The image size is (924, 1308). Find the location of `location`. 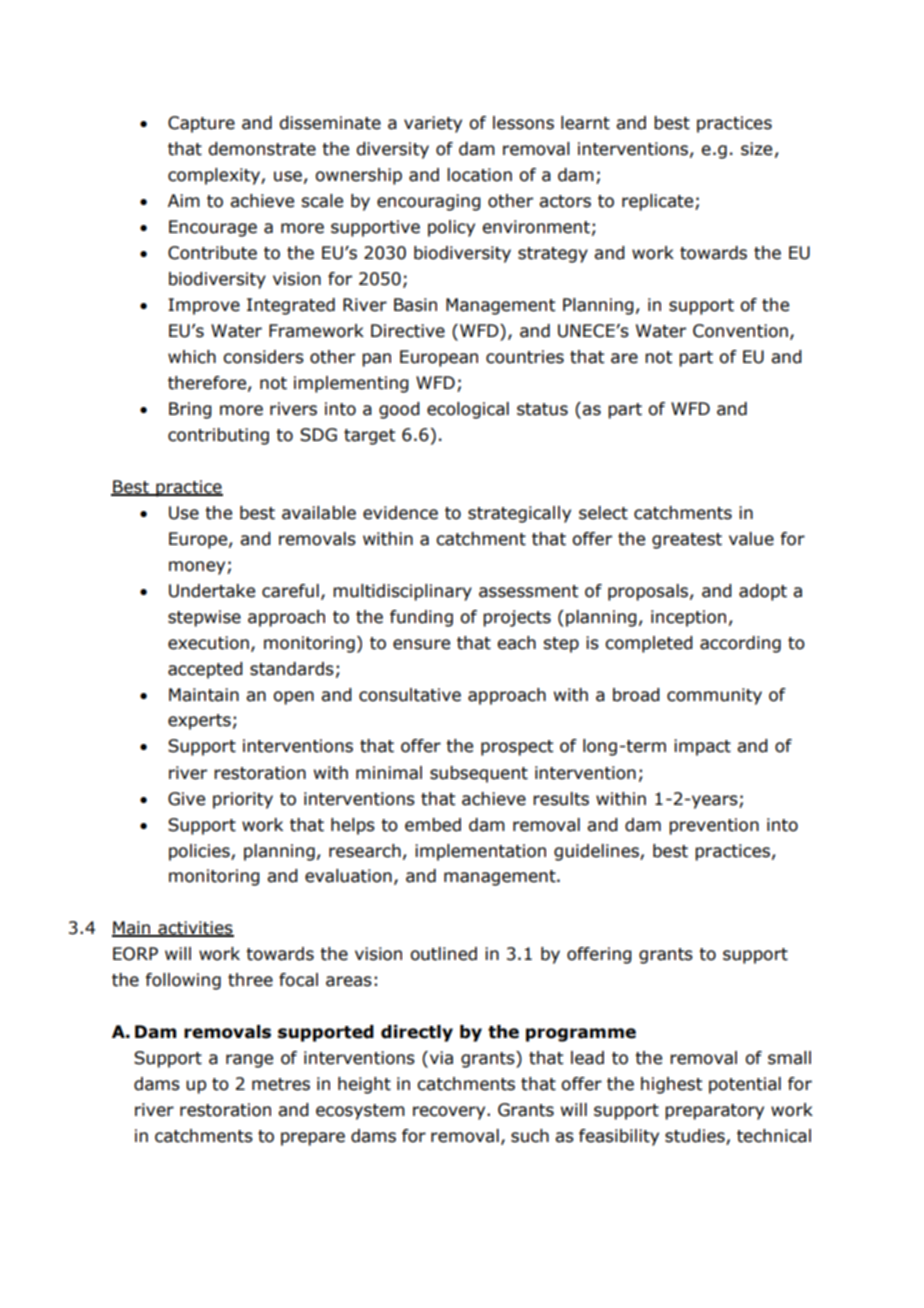

location is located at coordinates (479, 175).
